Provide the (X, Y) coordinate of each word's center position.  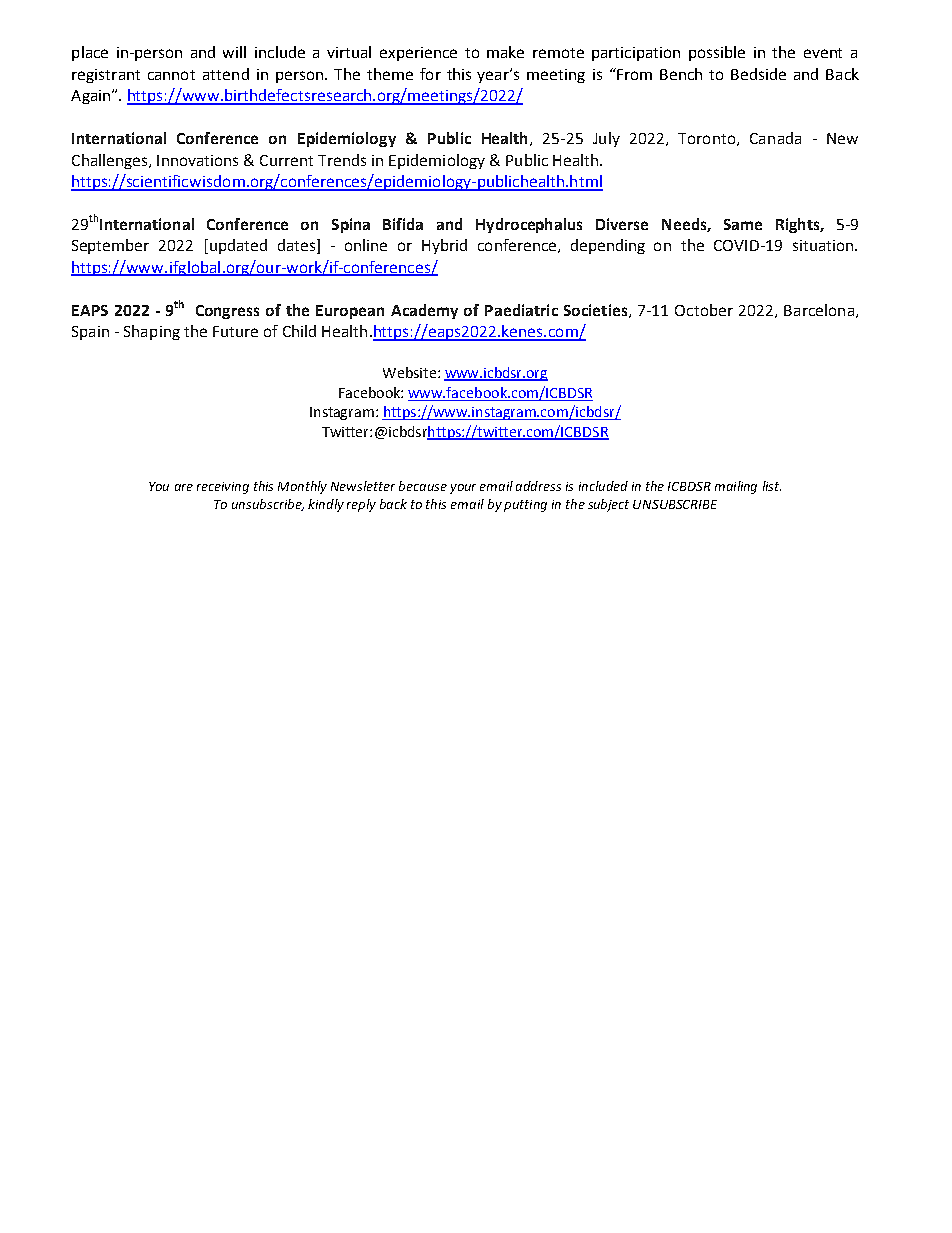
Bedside (758, 74)
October (704, 310)
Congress (227, 312)
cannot (171, 75)
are (184, 487)
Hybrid (444, 246)
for (430, 74)
